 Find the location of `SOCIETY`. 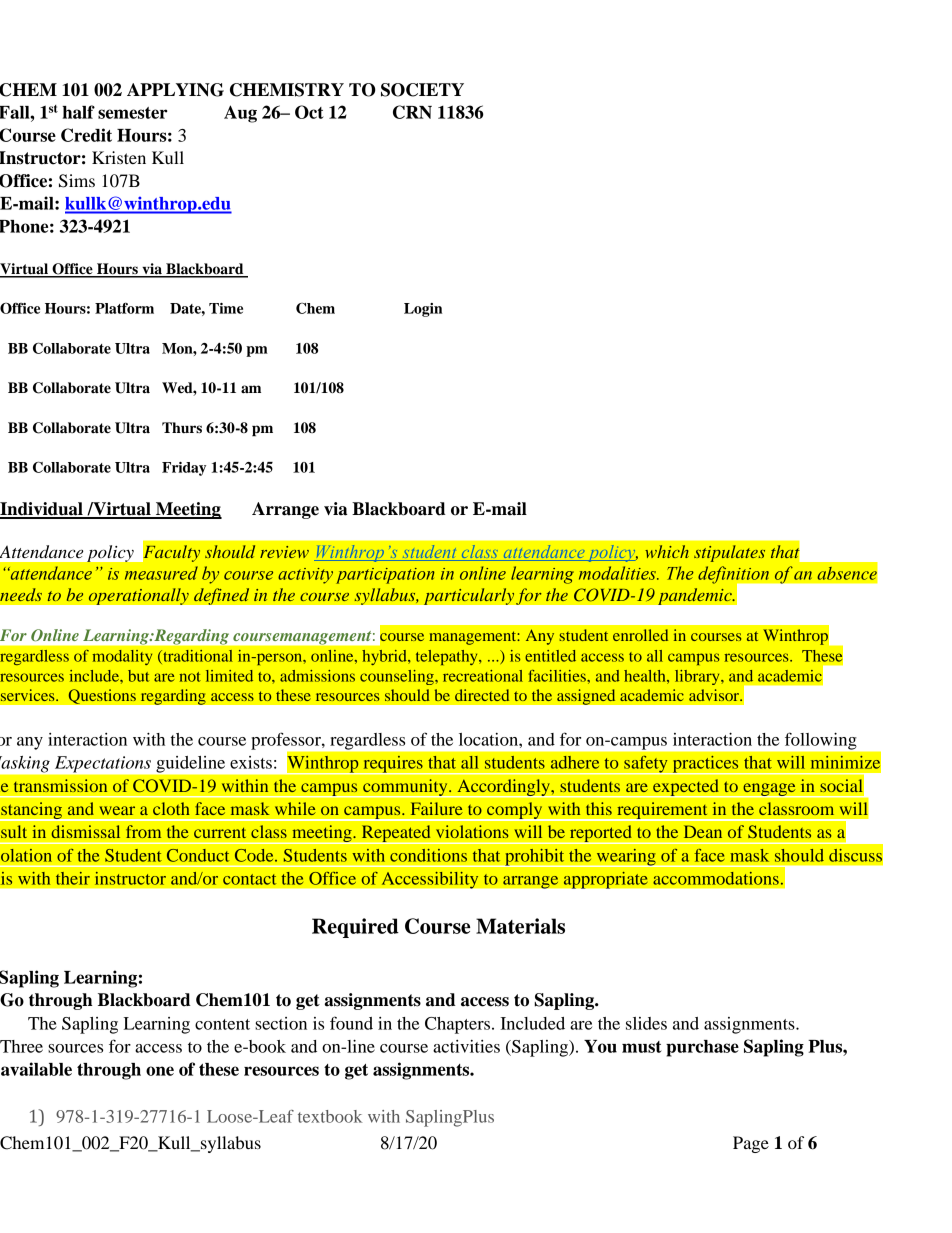

SOCIETY is located at coordinates (422, 90).
